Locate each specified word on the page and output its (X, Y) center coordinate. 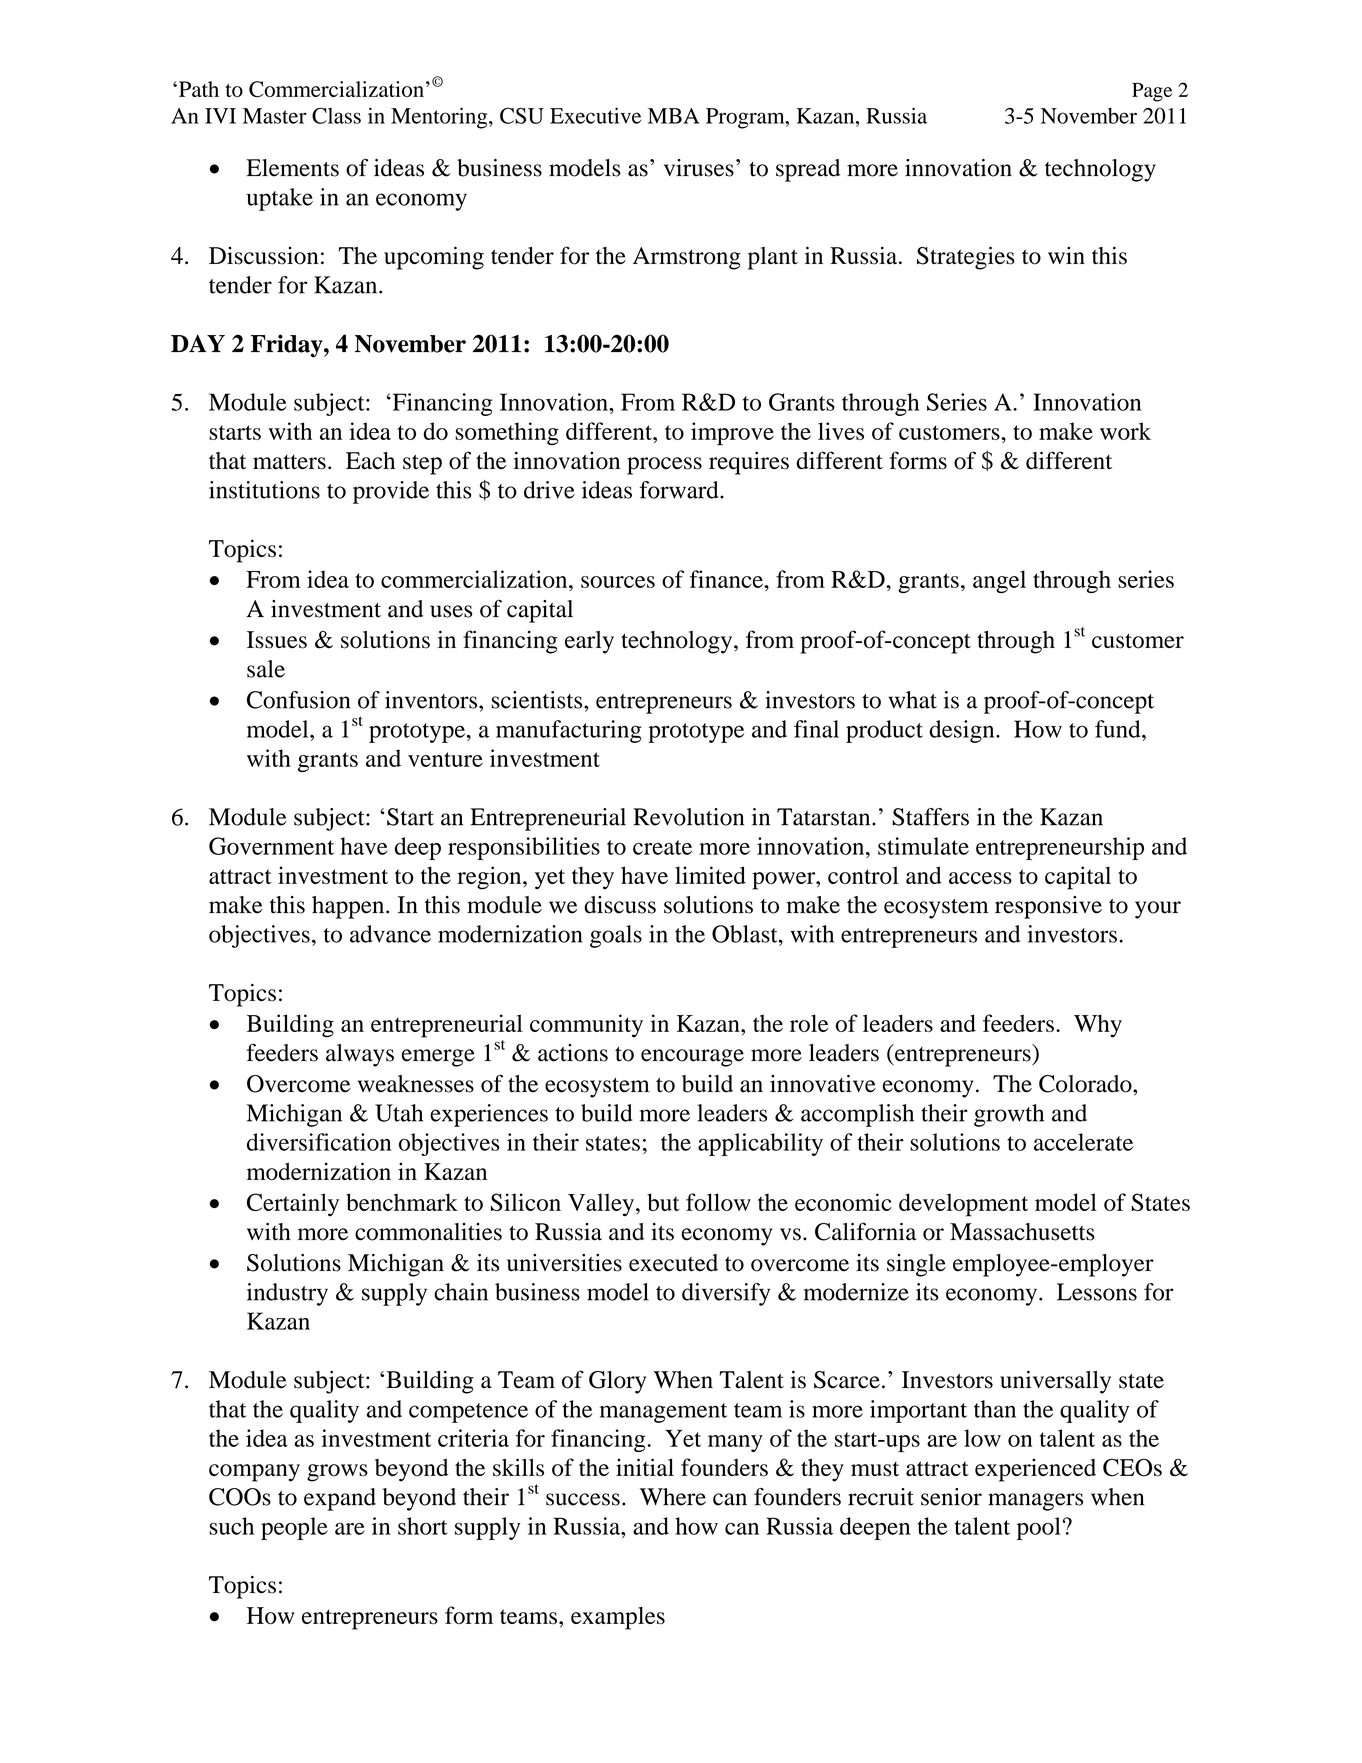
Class (336, 115)
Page (1152, 92)
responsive (1048, 907)
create (662, 847)
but (663, 1202)
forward (680, 490)
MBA (673, 116)
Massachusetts (1022, 1232)
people (294, 1528)
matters (289, 462)
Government (271, 846)
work (1125, 431)
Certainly (293, 1204)
